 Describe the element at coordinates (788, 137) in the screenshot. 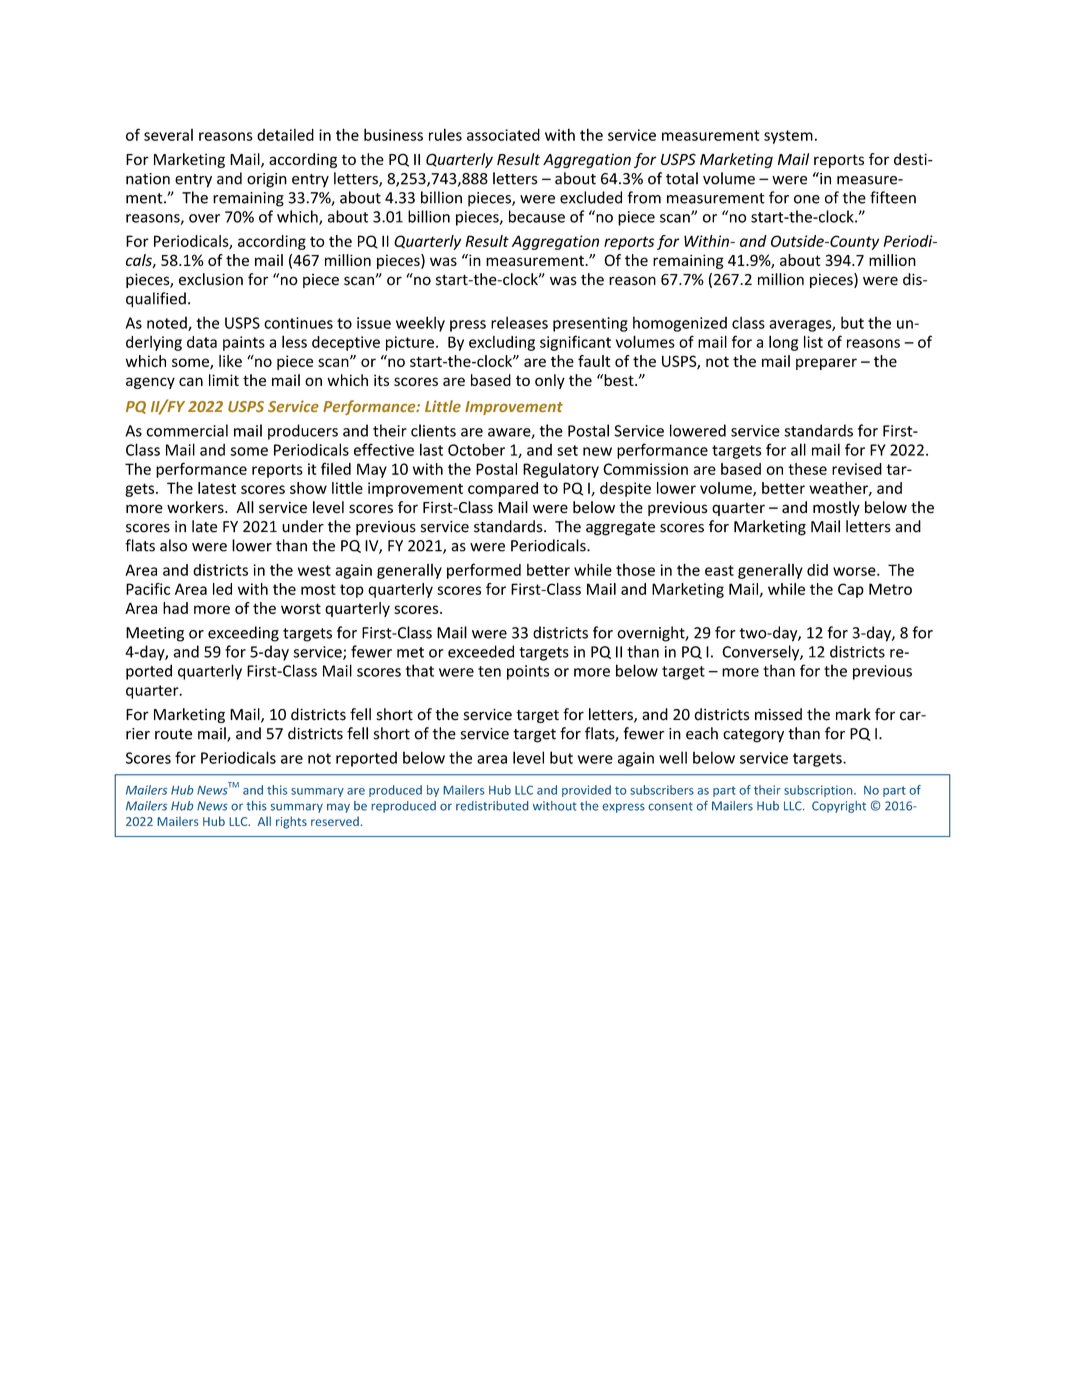

I see `system` at that location.
